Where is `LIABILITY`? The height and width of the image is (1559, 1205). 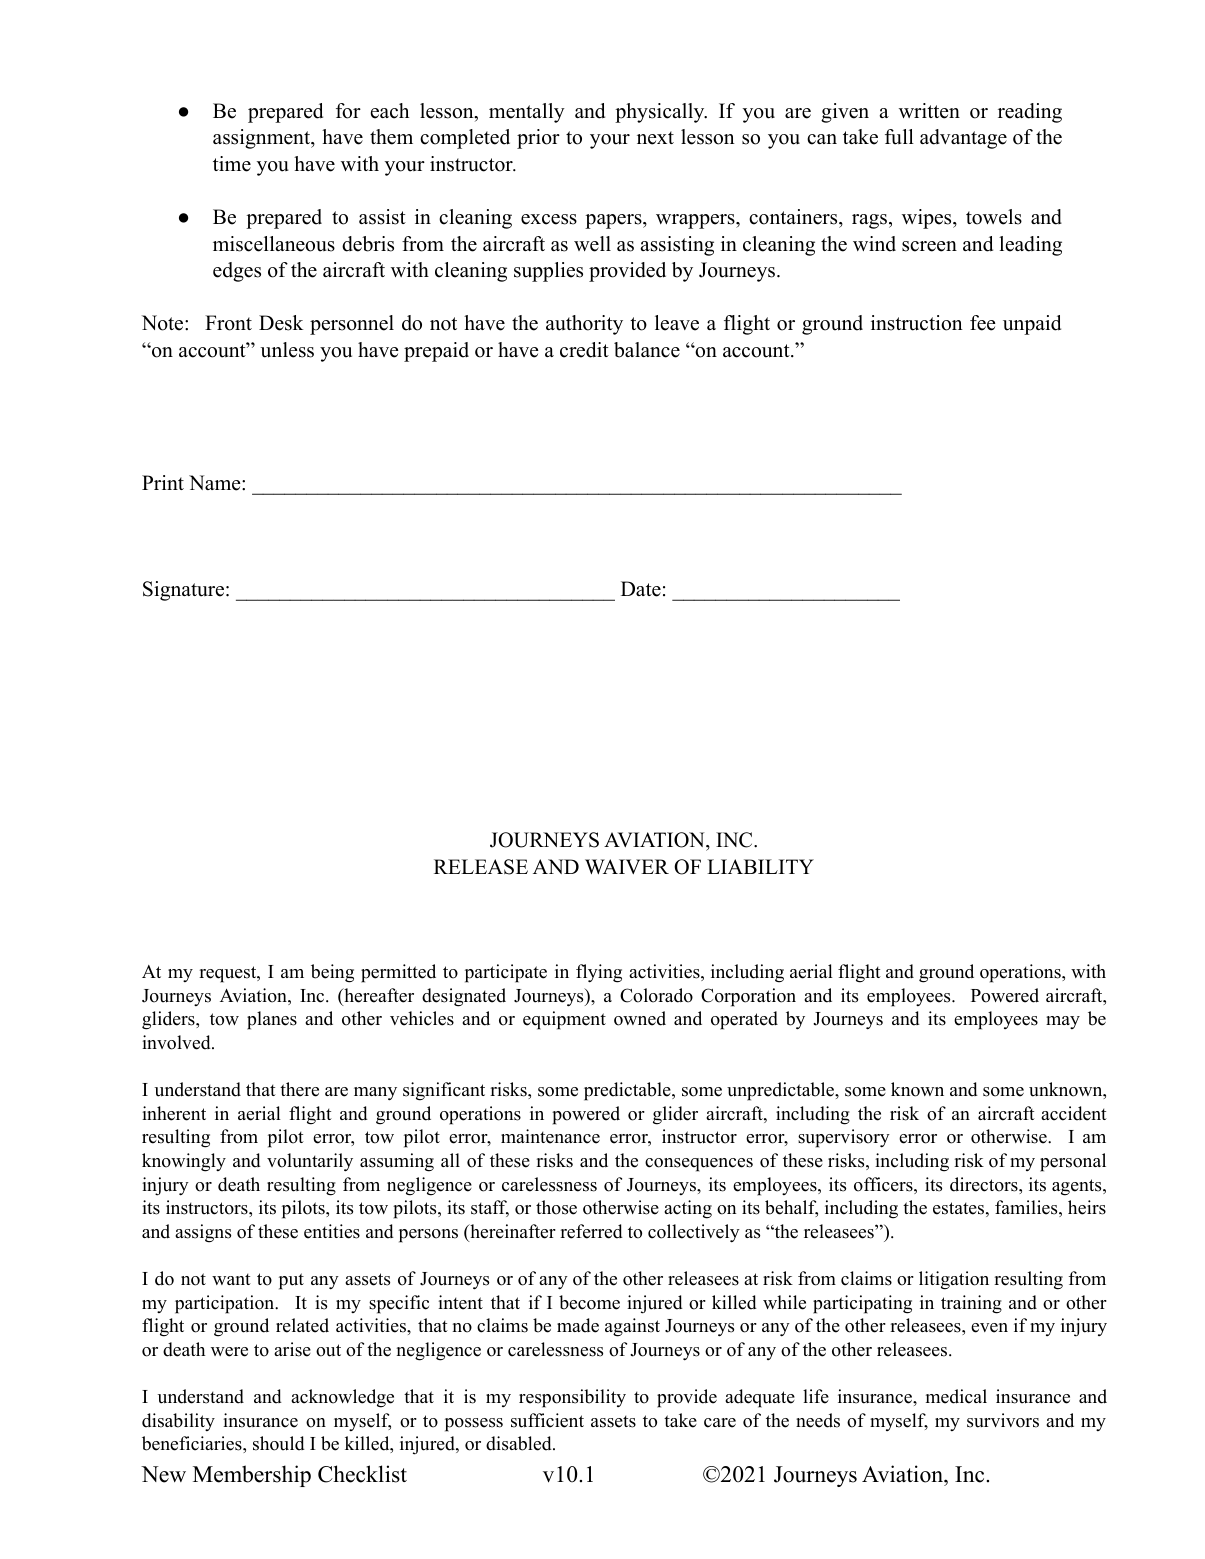 LIABILITY is located at coordinates (760, 866).
